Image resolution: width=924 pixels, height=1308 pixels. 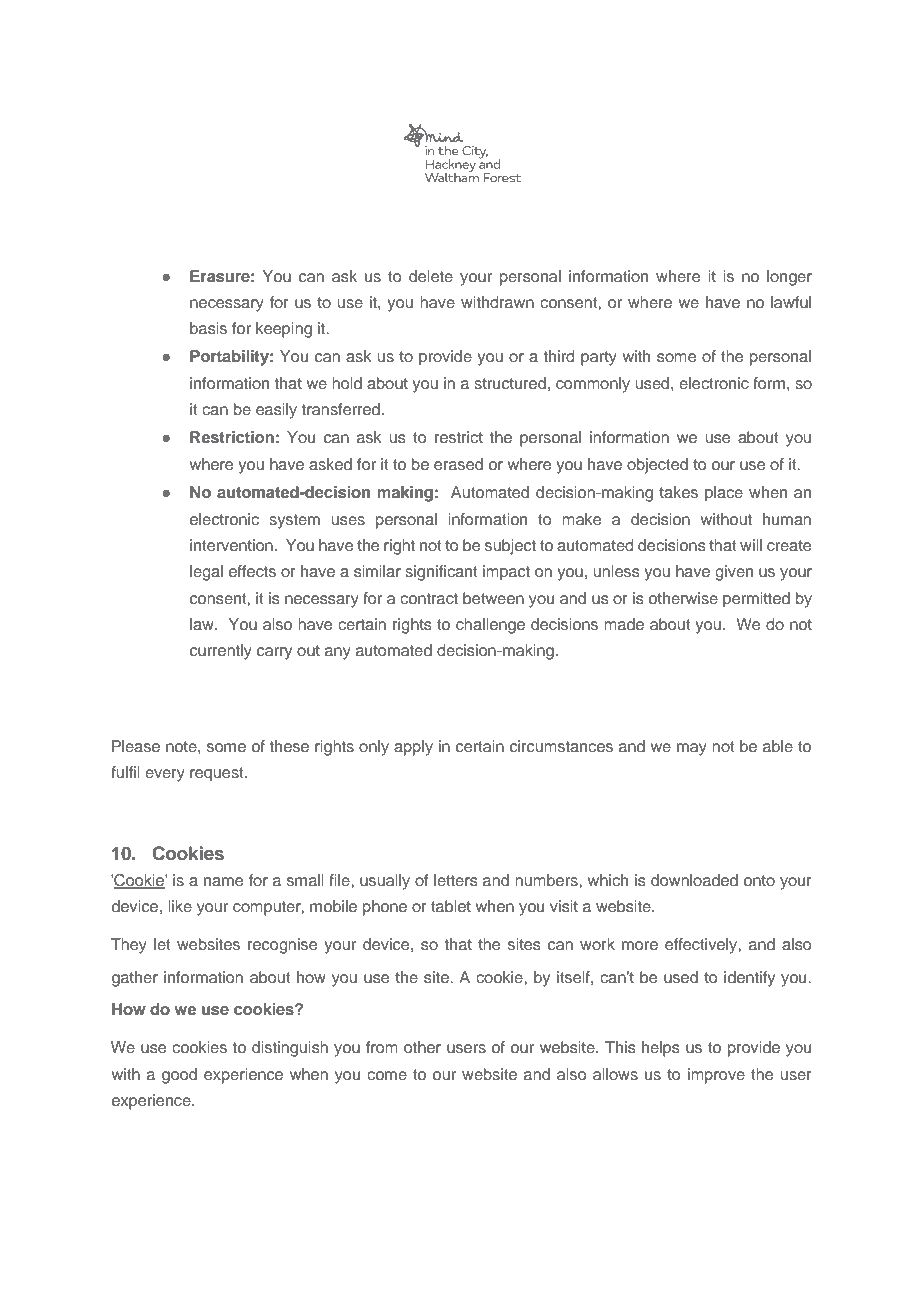 What do you see at coordinates (456, 880) in the screenshot?
I see `letters` at bounding box center [456, 880].
